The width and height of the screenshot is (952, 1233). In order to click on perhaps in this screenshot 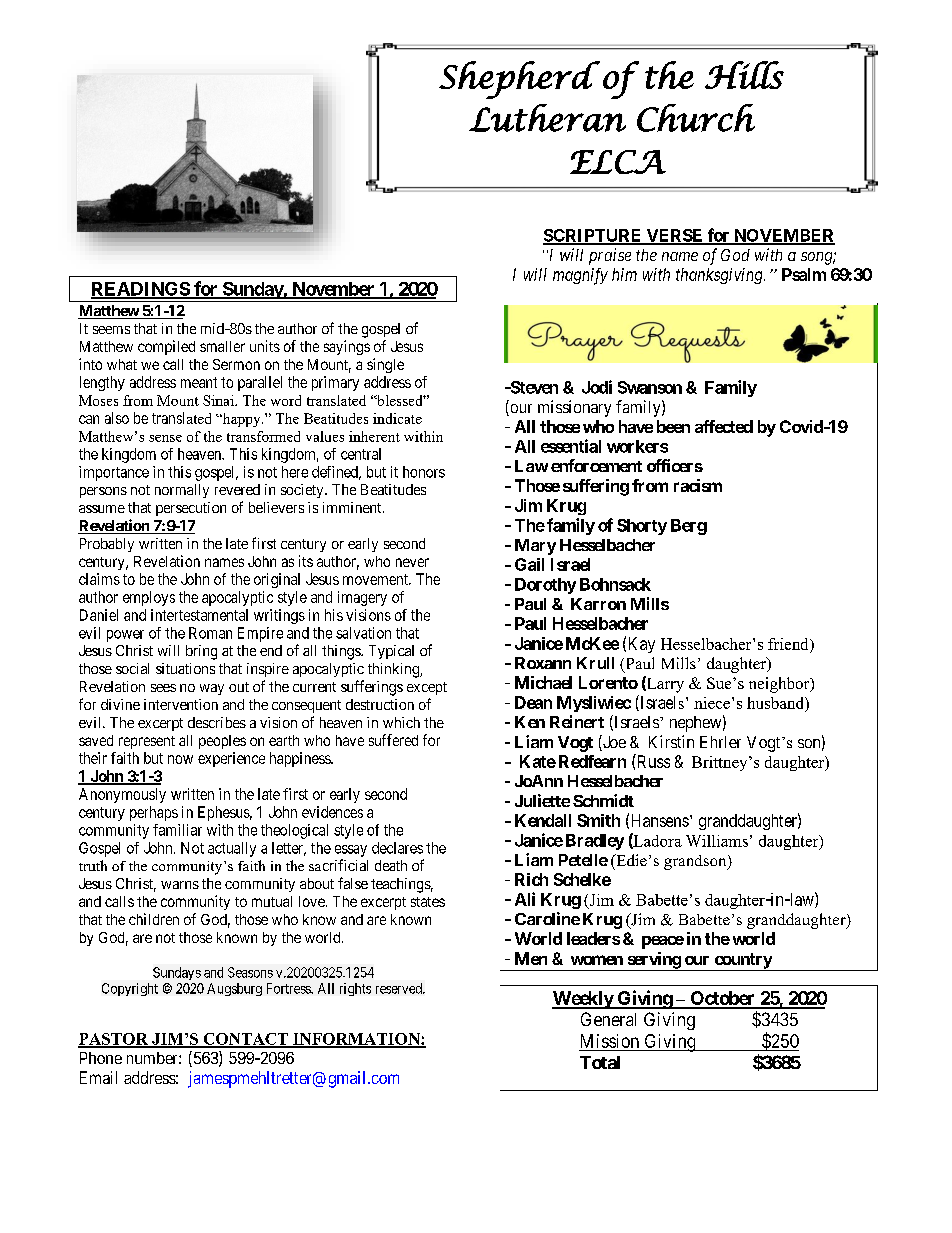, I will do `click(154, 813)`.
